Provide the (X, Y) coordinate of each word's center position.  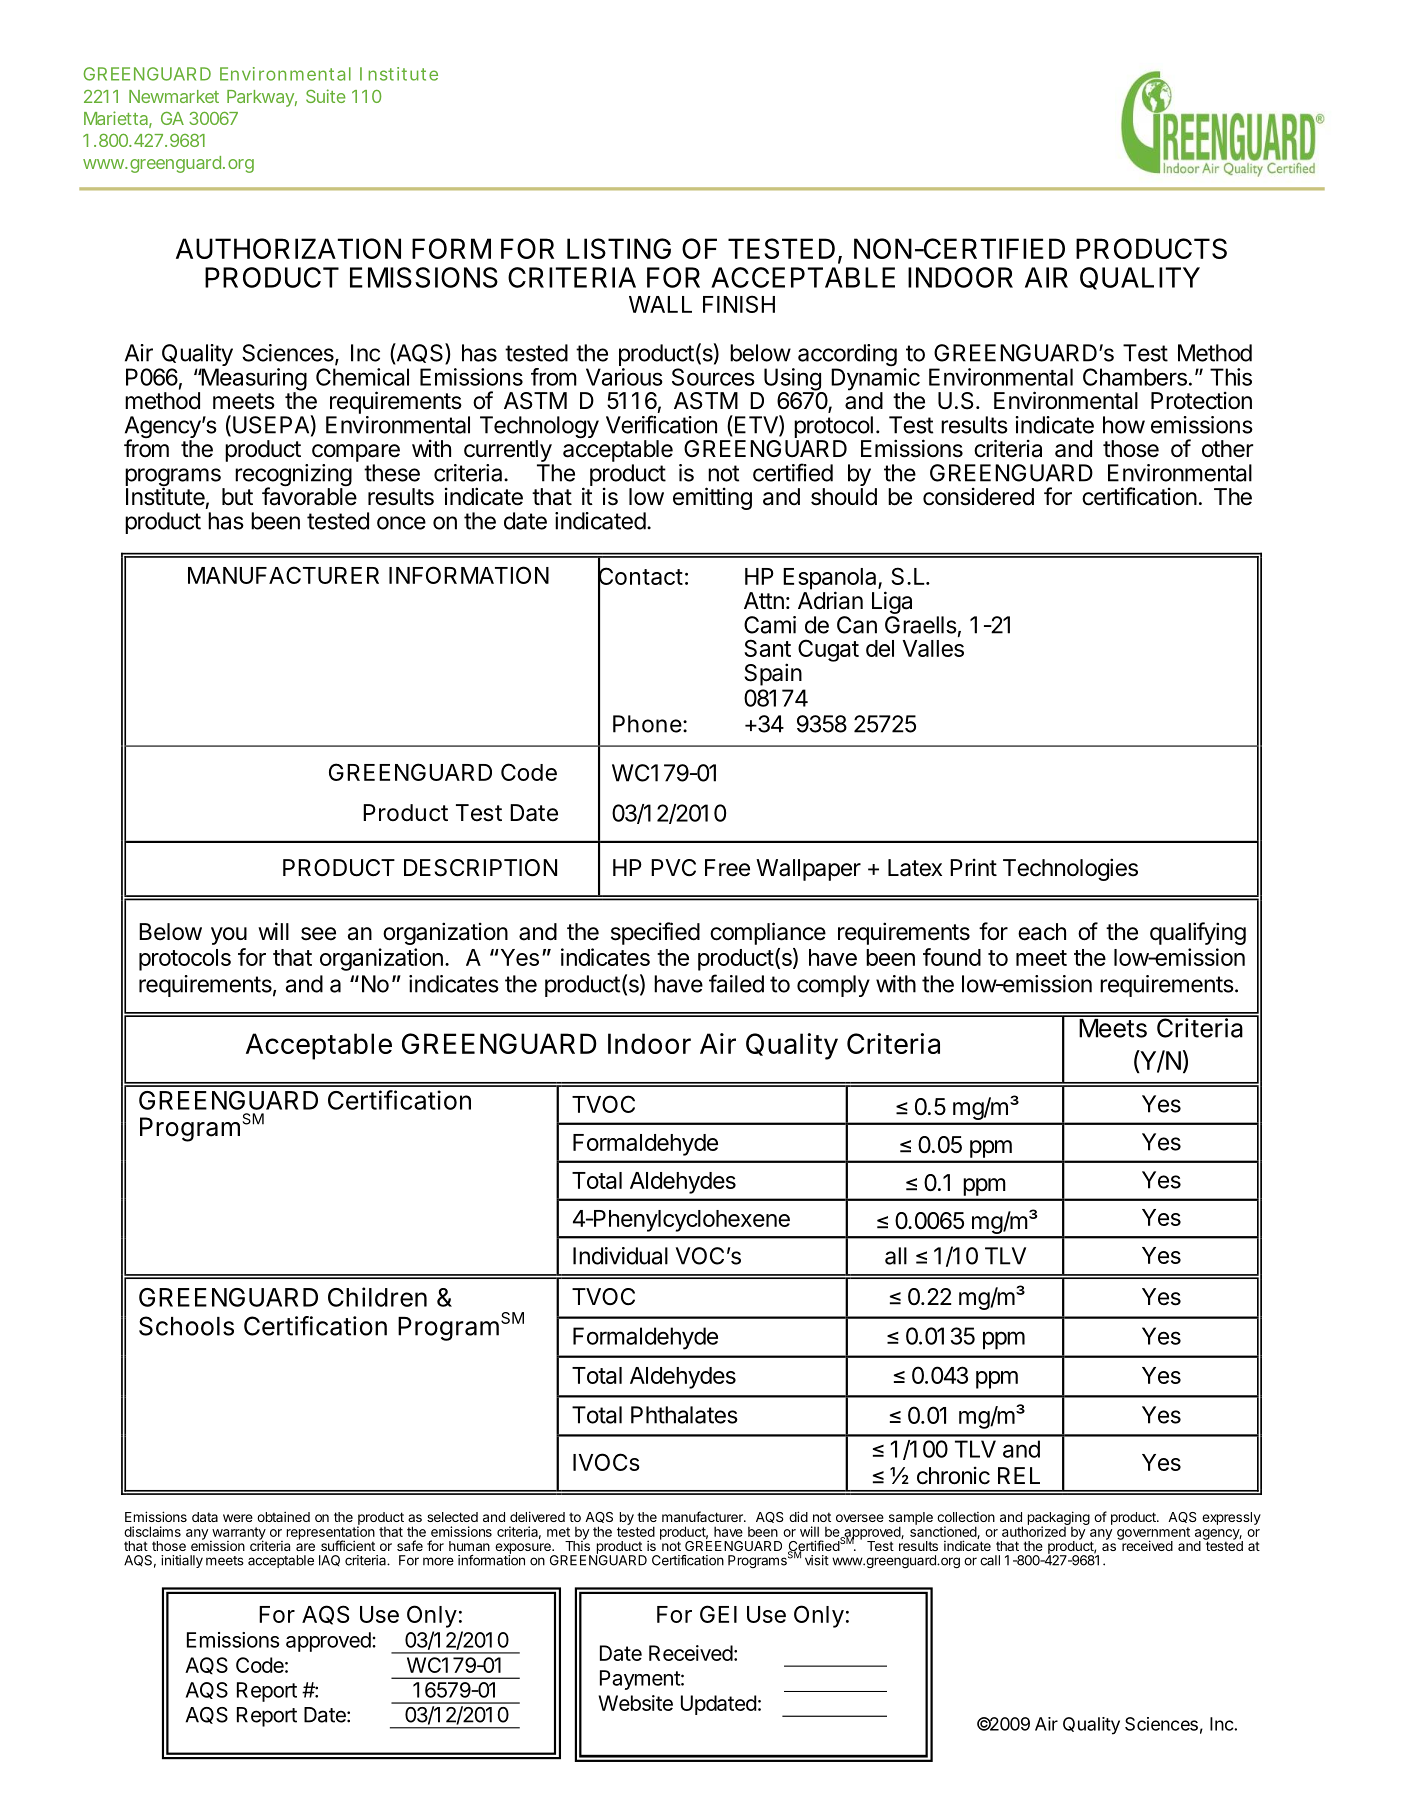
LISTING (619, 248)
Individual (620, 1256)
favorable (309, 496)
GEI (718, 1614)
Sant (767, 648)
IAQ (329, 1560)
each (1042, 932)
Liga (892, 604)
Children (377, 1297)
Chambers (1135, 377)
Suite (326, 96)
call (990, 1560)
